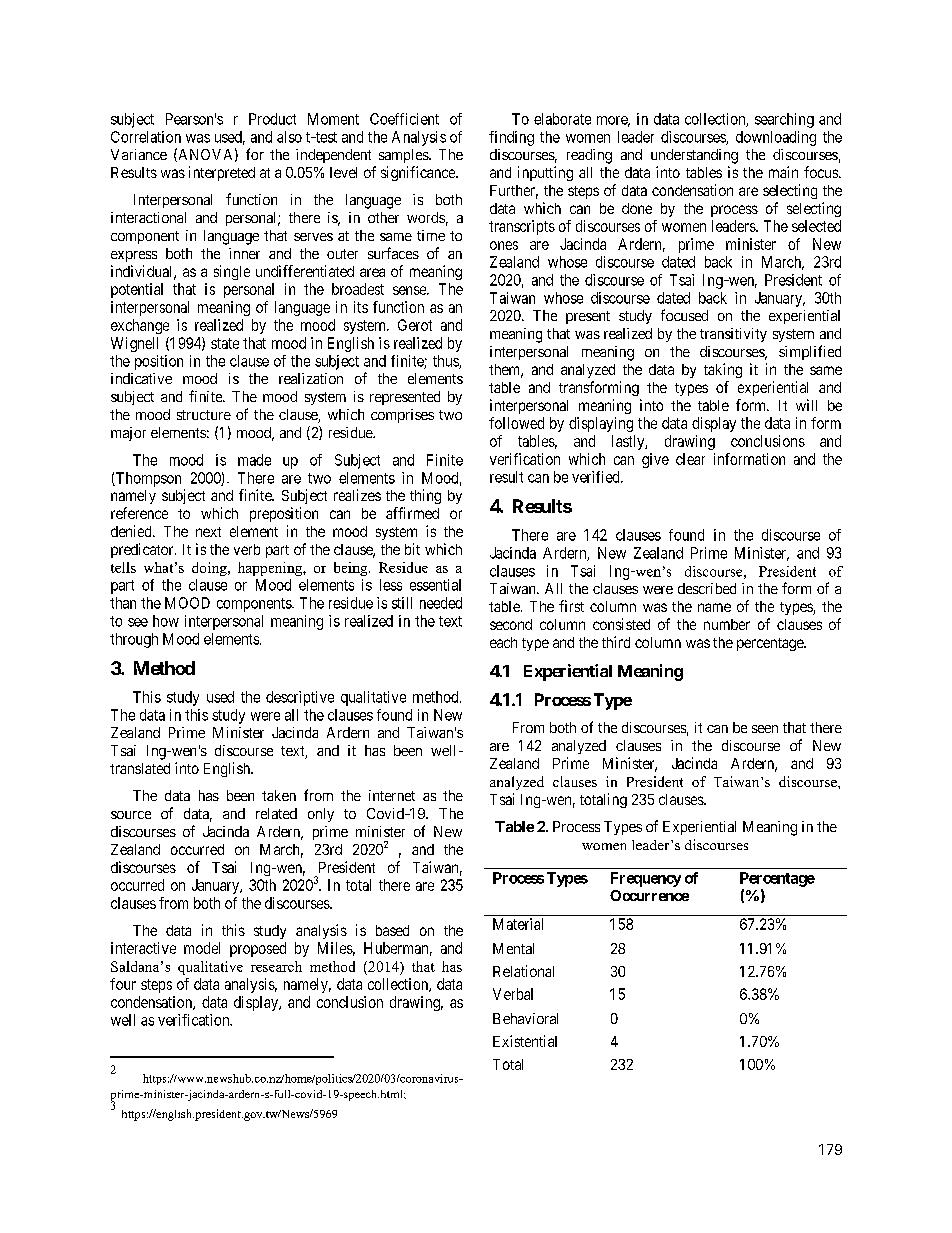  Describe the element at coordinates (435, 585) in the document. I see `essential` at that location.
